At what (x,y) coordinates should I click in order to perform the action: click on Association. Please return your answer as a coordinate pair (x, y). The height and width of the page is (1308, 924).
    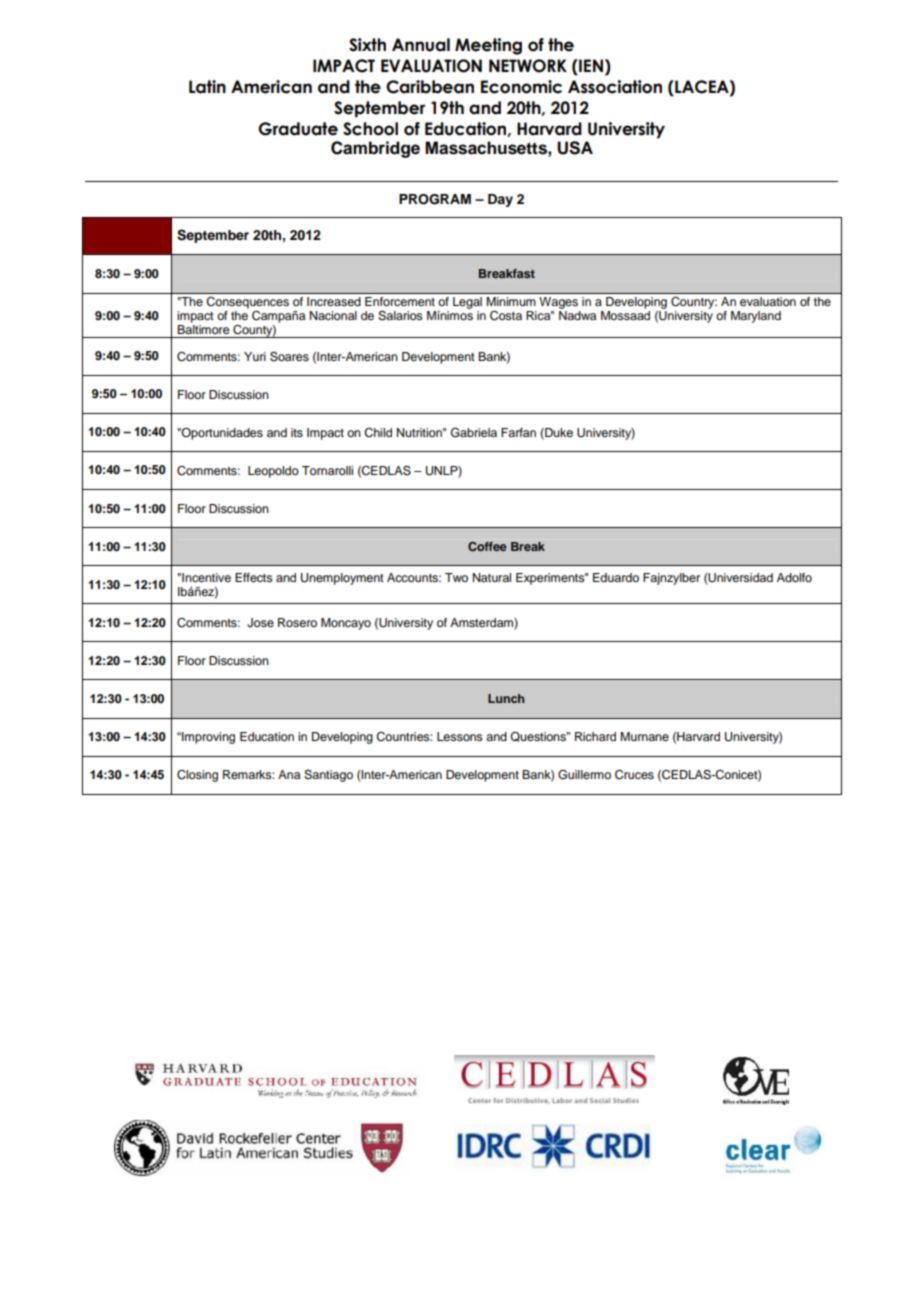
    Looking at the image, I should click on (615, 87).
